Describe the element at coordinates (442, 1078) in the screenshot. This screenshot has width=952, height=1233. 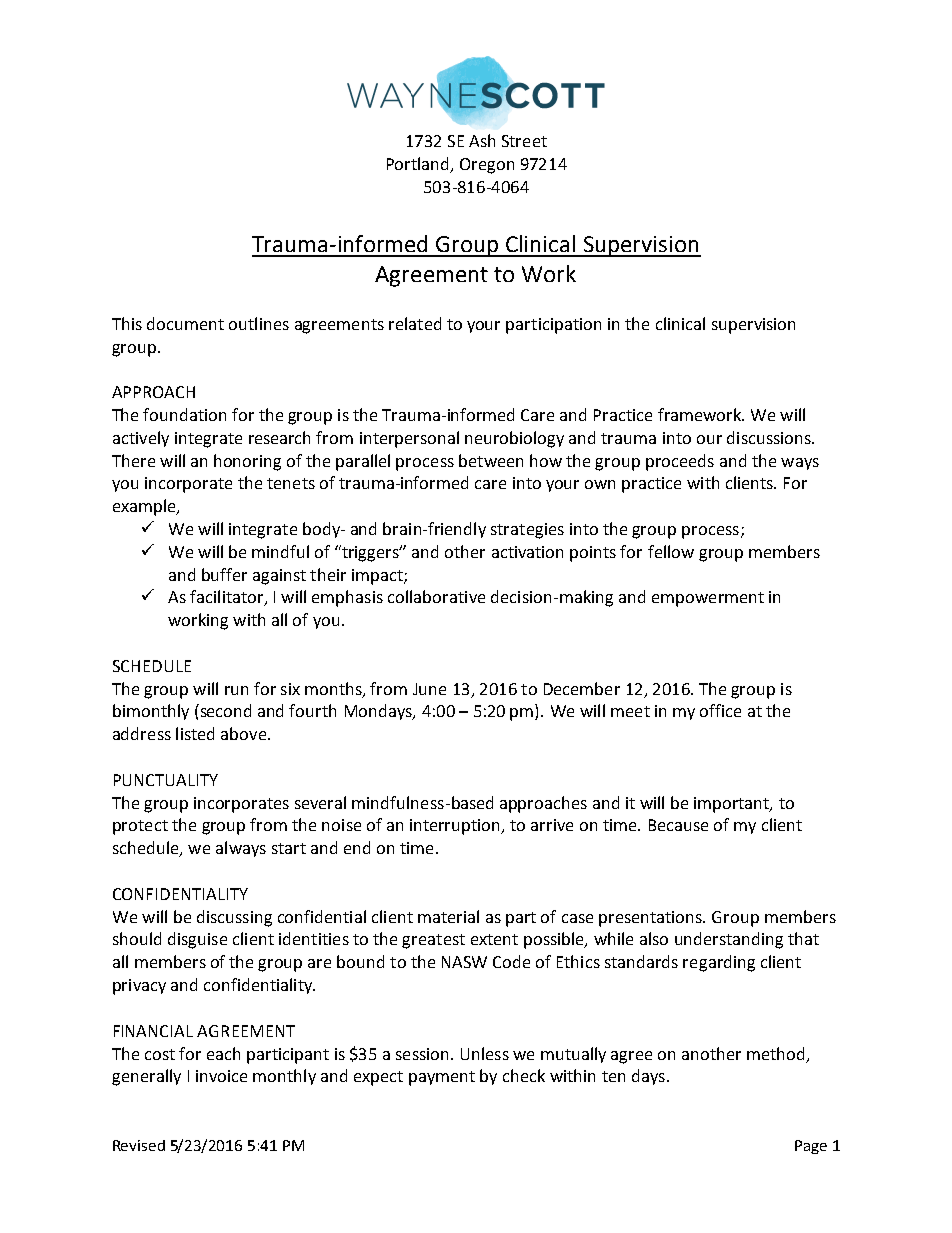
I see `payment` at that location.
